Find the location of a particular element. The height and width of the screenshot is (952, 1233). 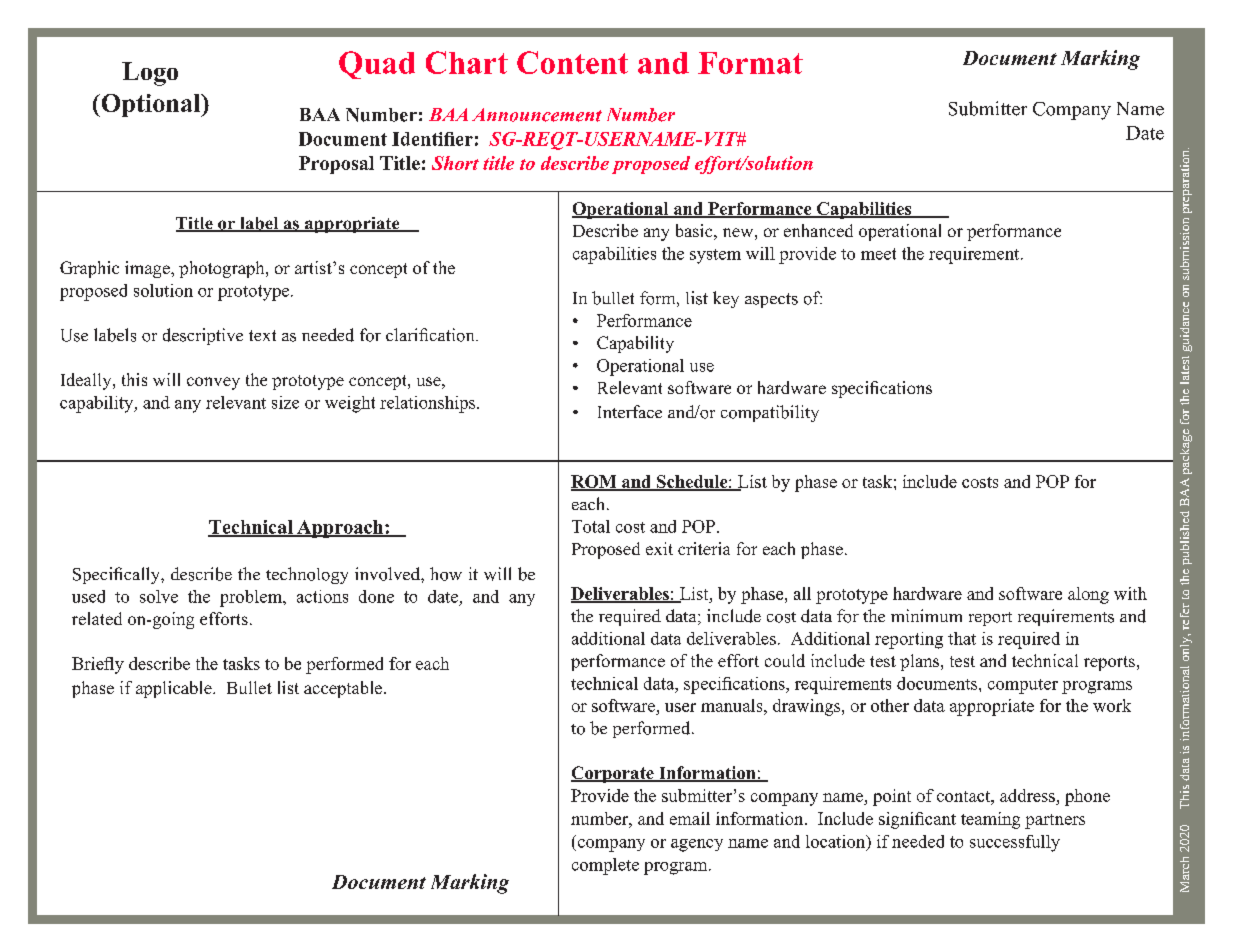

enhanced is located at coordinates (818, 230).
